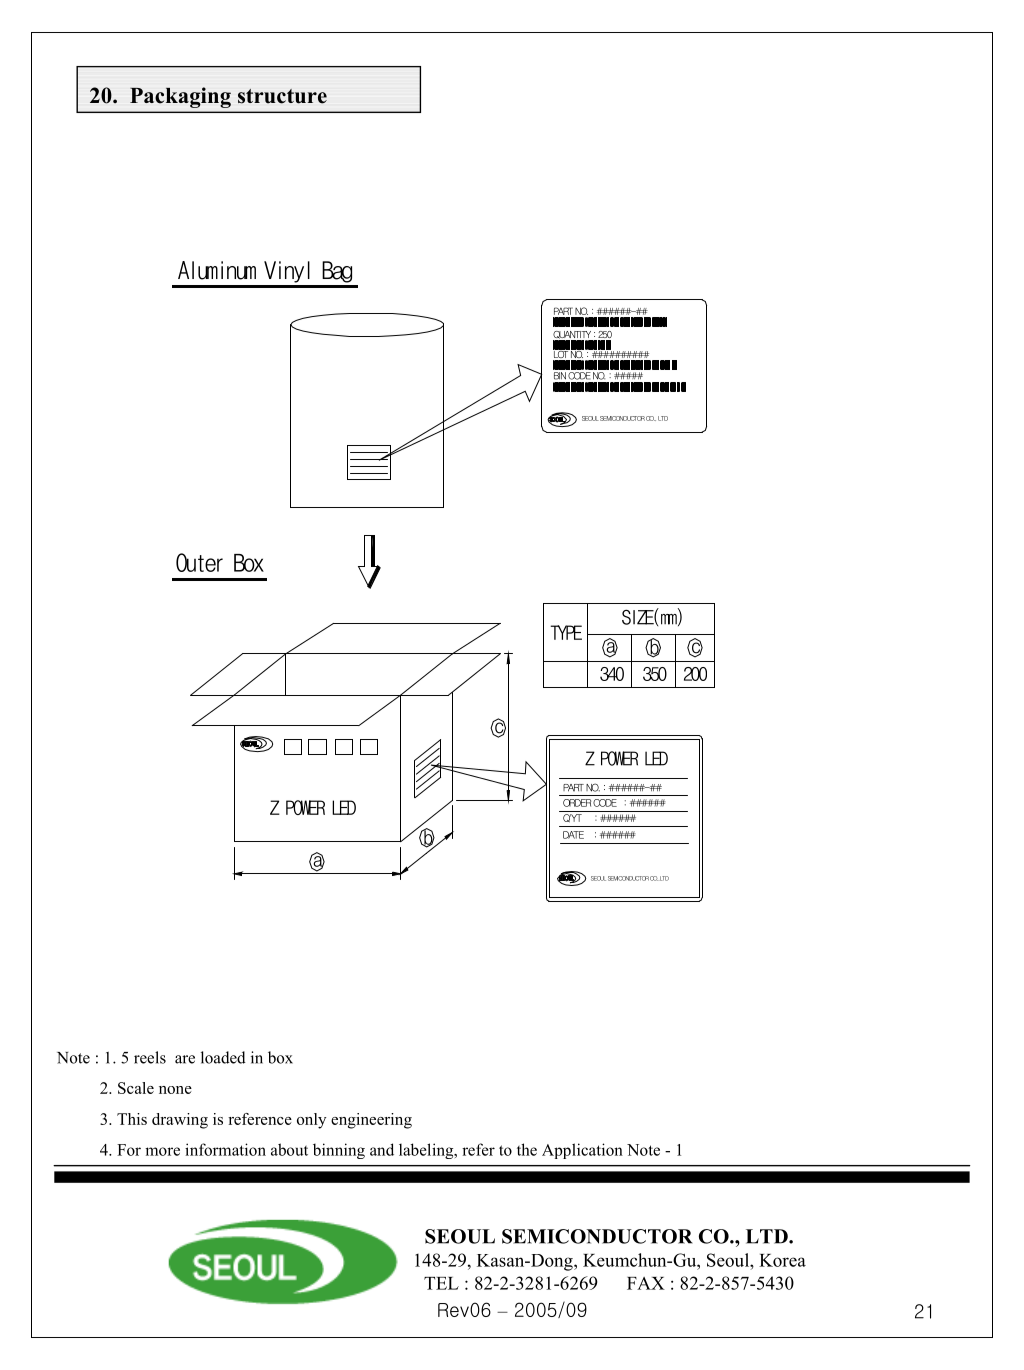 This image has height=1370, width=1024. I want to click on Packaging, so click(180, 97).
